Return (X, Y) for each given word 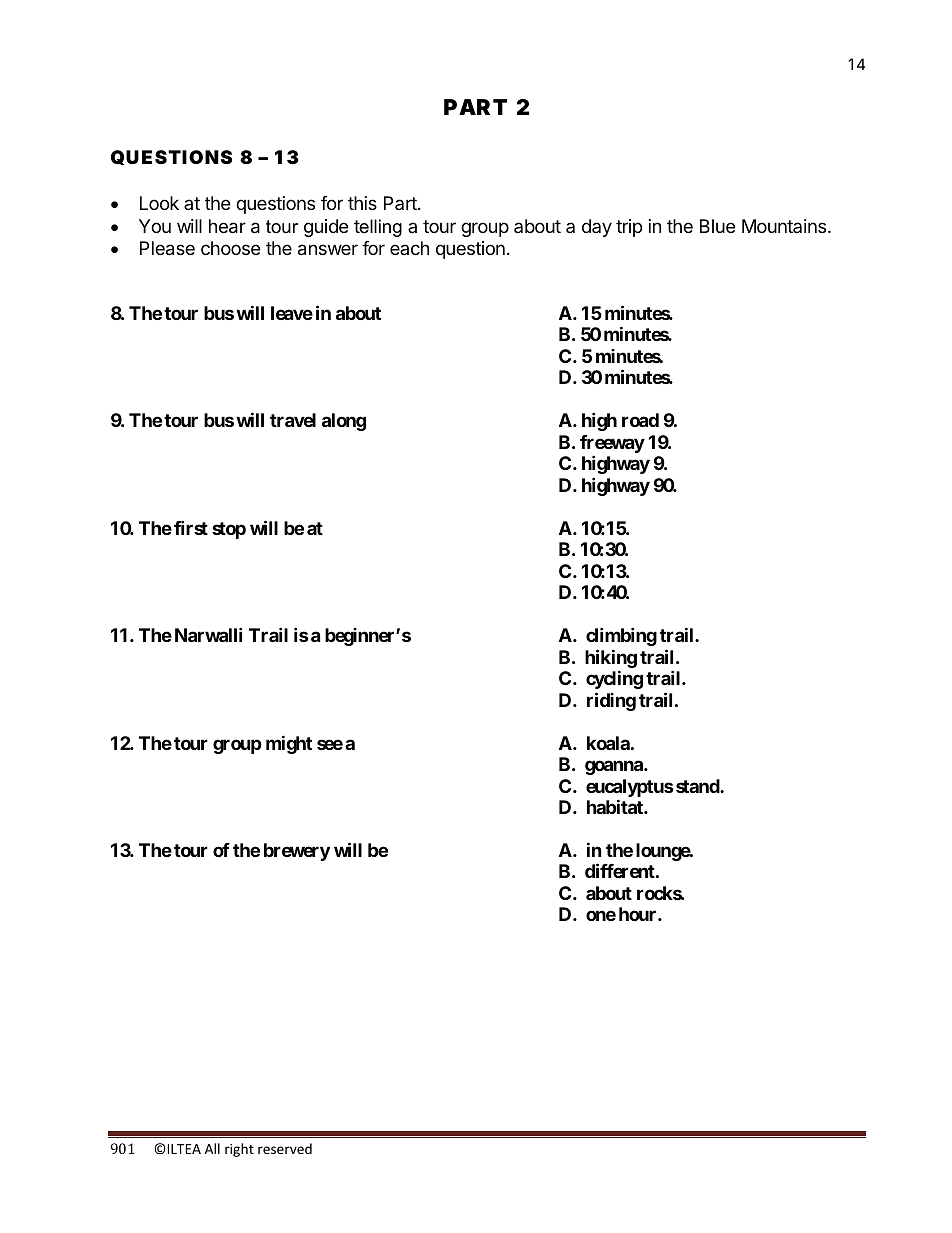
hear (227, 226)
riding (611, 701)
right (239, 1150)
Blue (717, 226)
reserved (285, 1148)
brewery (297, 852)
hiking (611, 658)
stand (698, 786)
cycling (614, 679)
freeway (612, 445)
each (409, 248)
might (289, 744)
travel (293, 420)
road (640, 420)
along (344, 422)
